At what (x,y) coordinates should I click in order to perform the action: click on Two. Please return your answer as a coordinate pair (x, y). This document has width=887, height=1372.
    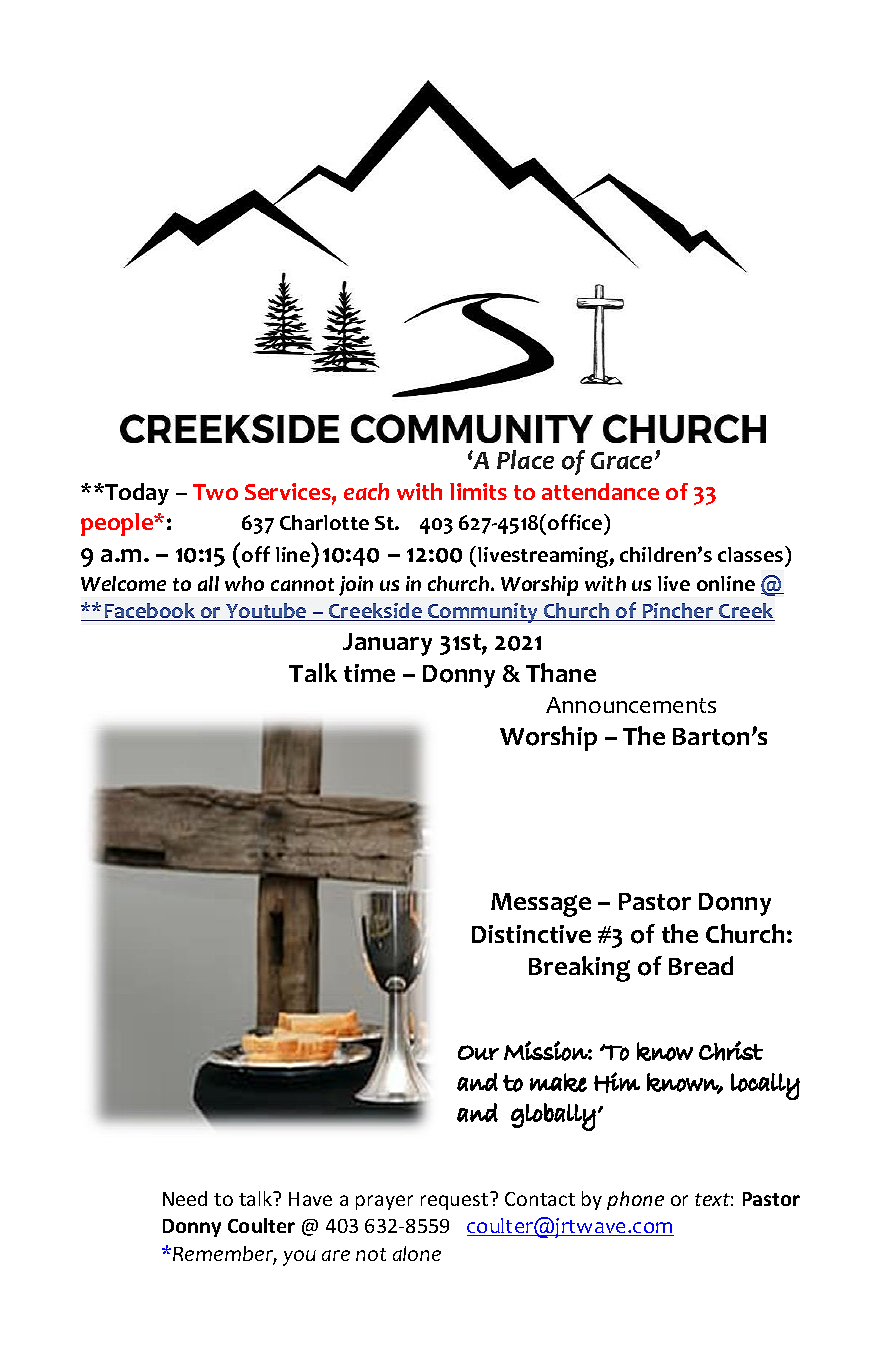
    Looking at the image, I should click on (215, 492).
